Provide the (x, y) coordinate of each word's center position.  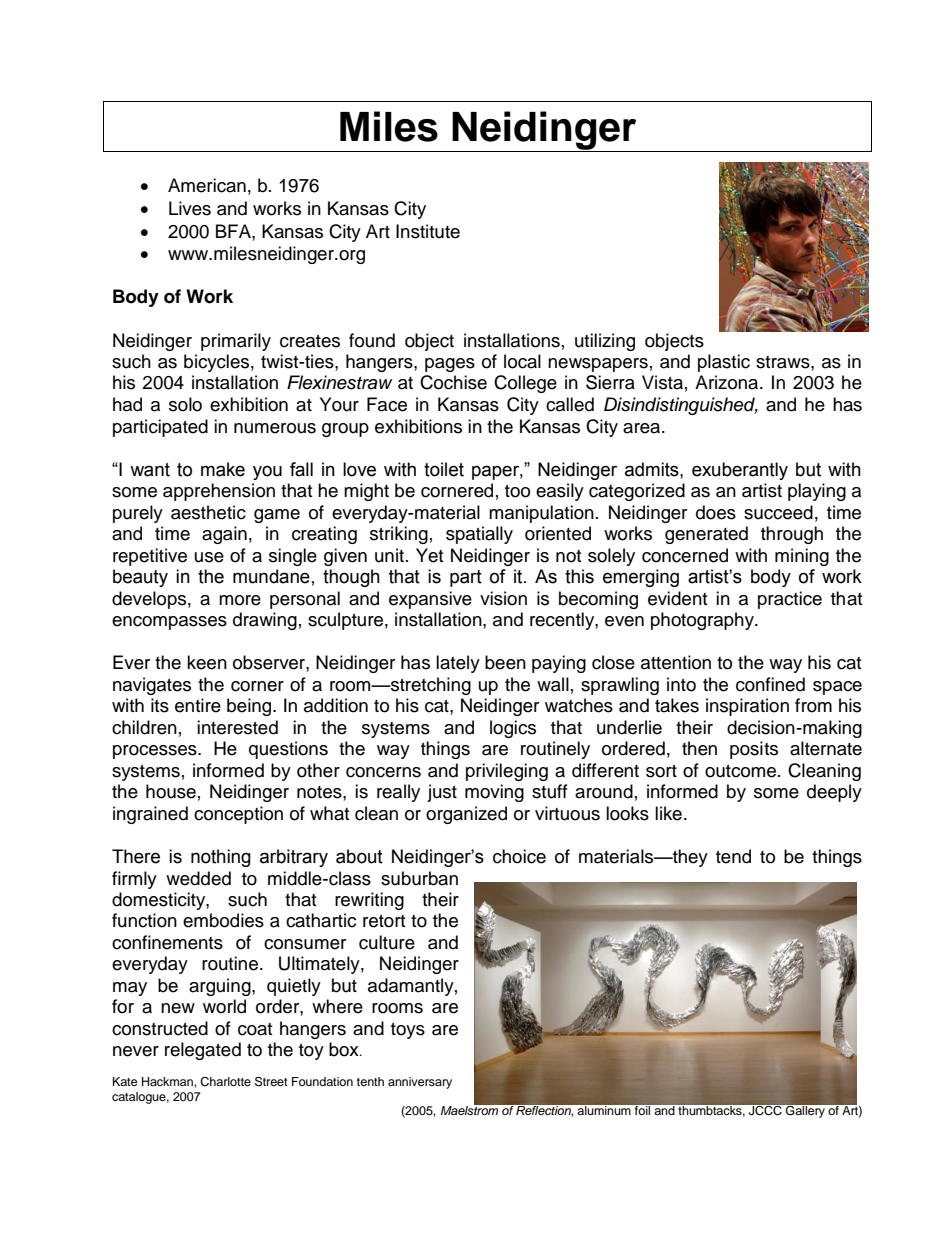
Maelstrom (471, 1109)
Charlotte (225, 1082)
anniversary (420, 1083)
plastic (724, 363)
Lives (190, 208)
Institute (428, 231)
